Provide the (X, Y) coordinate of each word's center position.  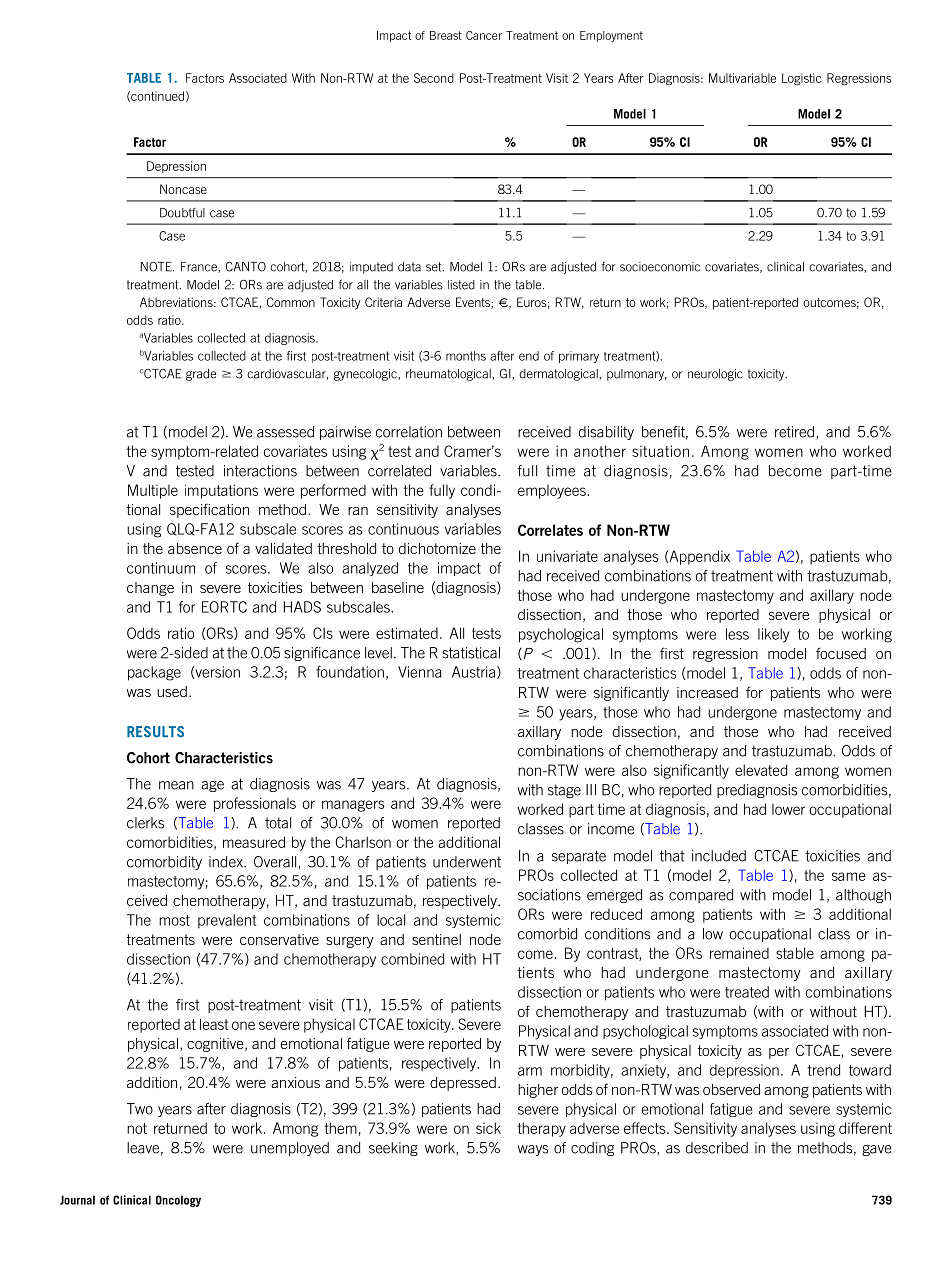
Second (434, 78)
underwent (467, 862)
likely (773, 635)
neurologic (715, 375)
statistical (471, 653)
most (174, 920)
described (717, 1148)
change (150, 589)
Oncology (178, 1201)
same (849, 876)
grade (201, 375)
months (466, 356)
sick (488, 1128)
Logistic (802, 79)
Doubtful (182, 213)
